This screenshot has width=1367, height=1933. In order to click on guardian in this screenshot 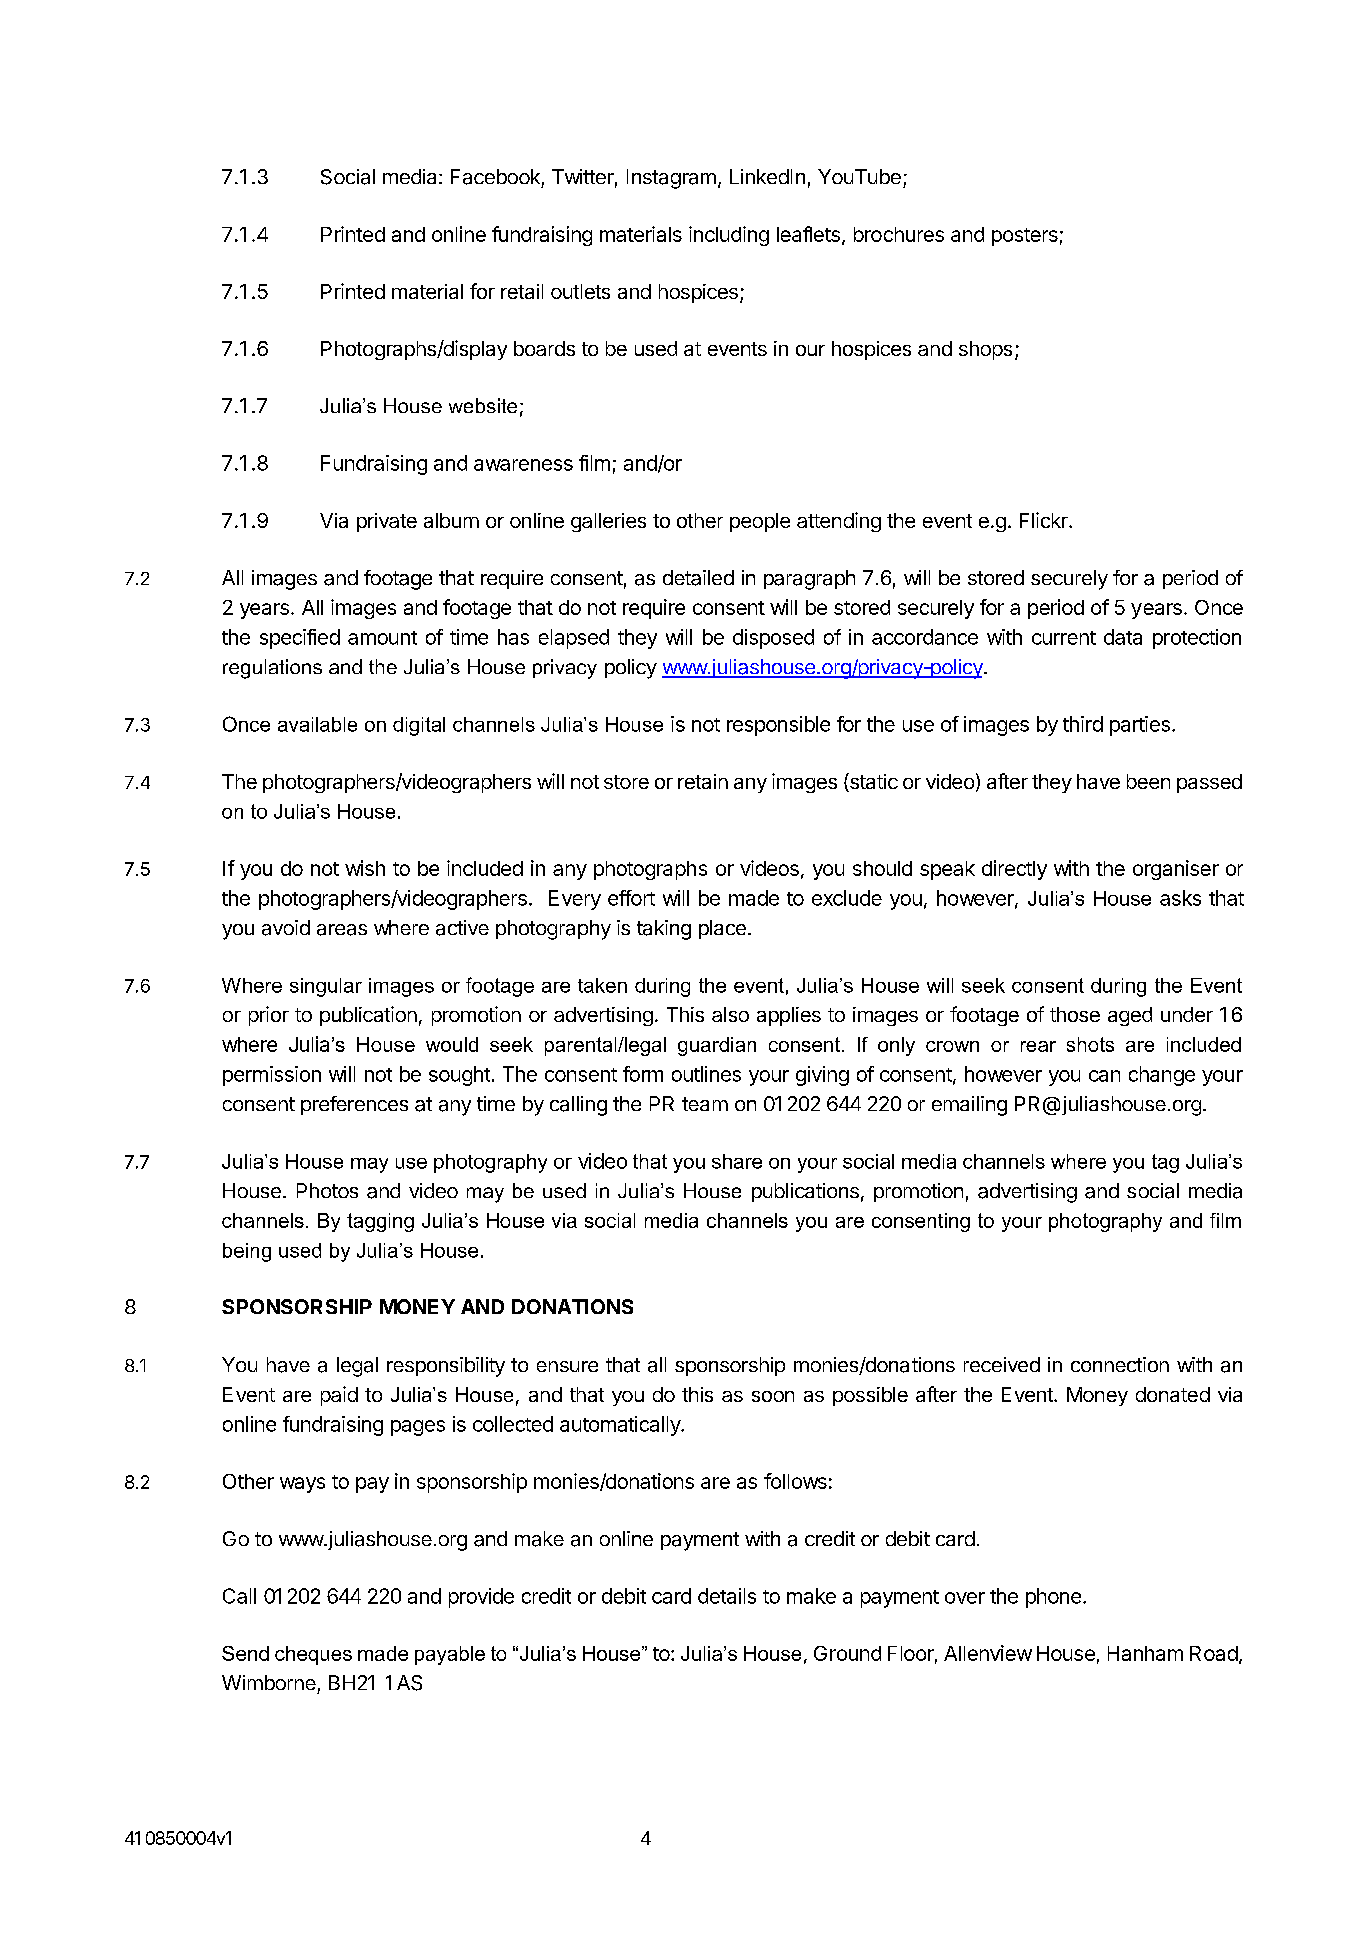, I will do `click(717, 1046)`.
